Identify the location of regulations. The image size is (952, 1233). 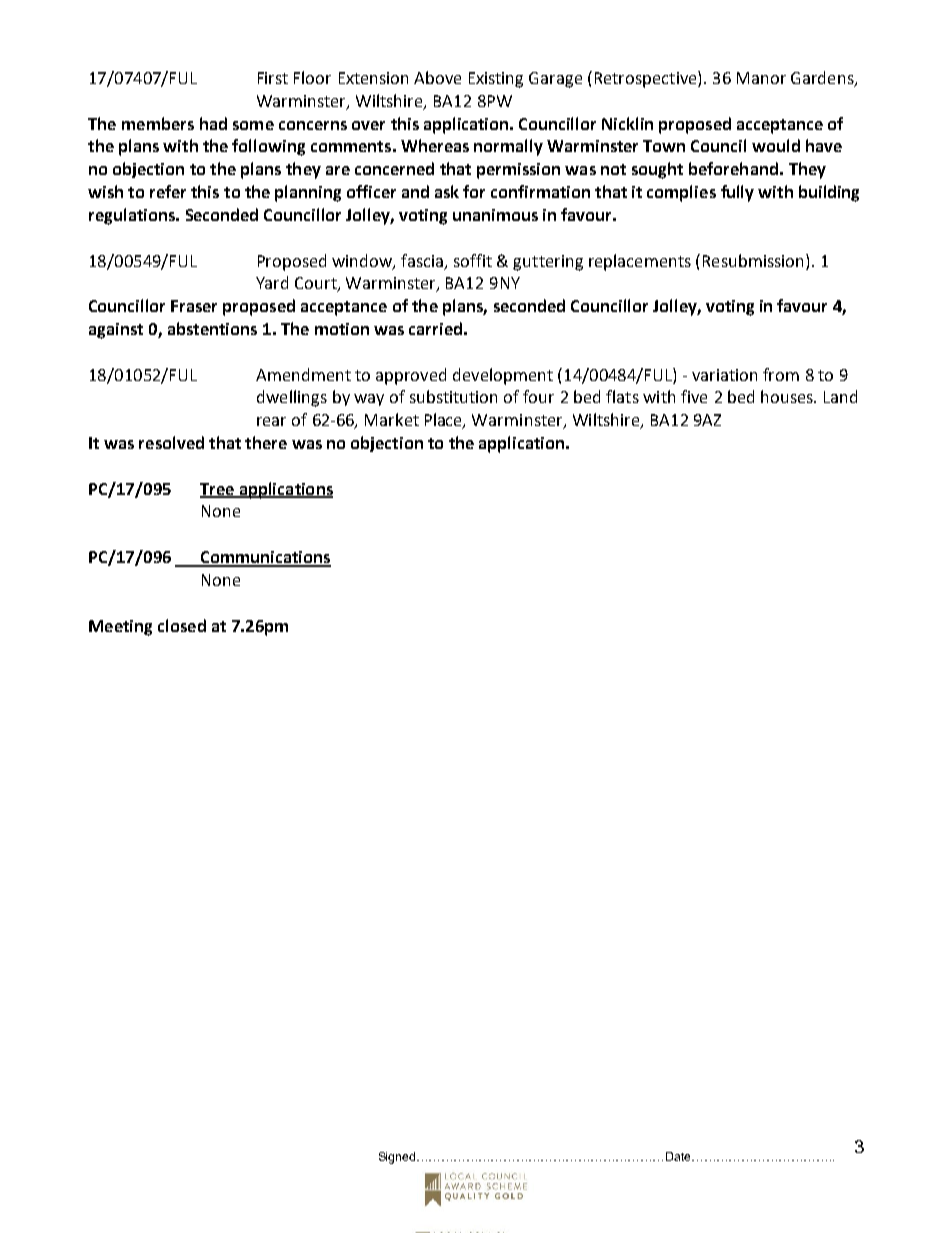
(133, 216).
